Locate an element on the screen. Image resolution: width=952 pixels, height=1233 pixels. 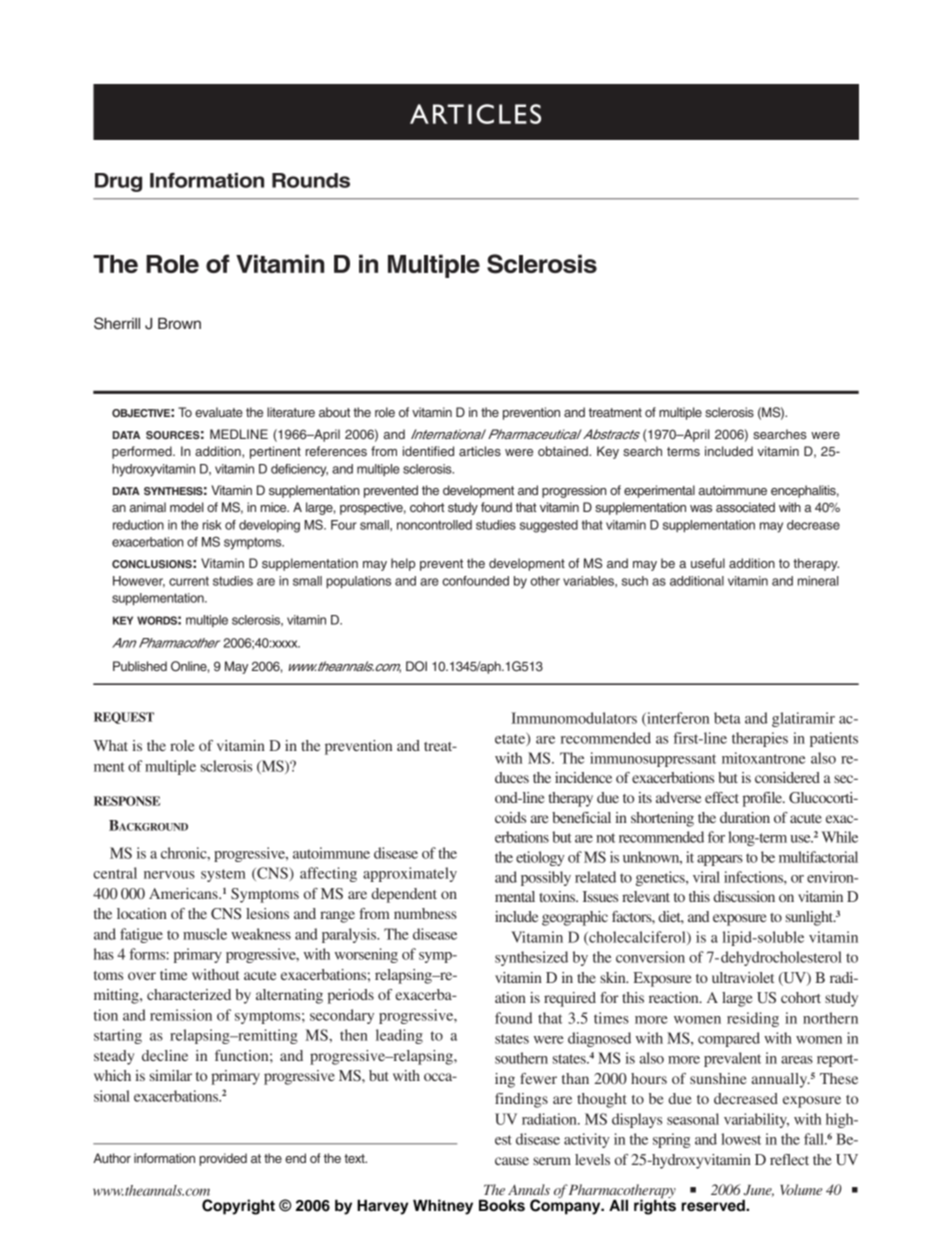
reflect is located at coordinates (789, 1159).
